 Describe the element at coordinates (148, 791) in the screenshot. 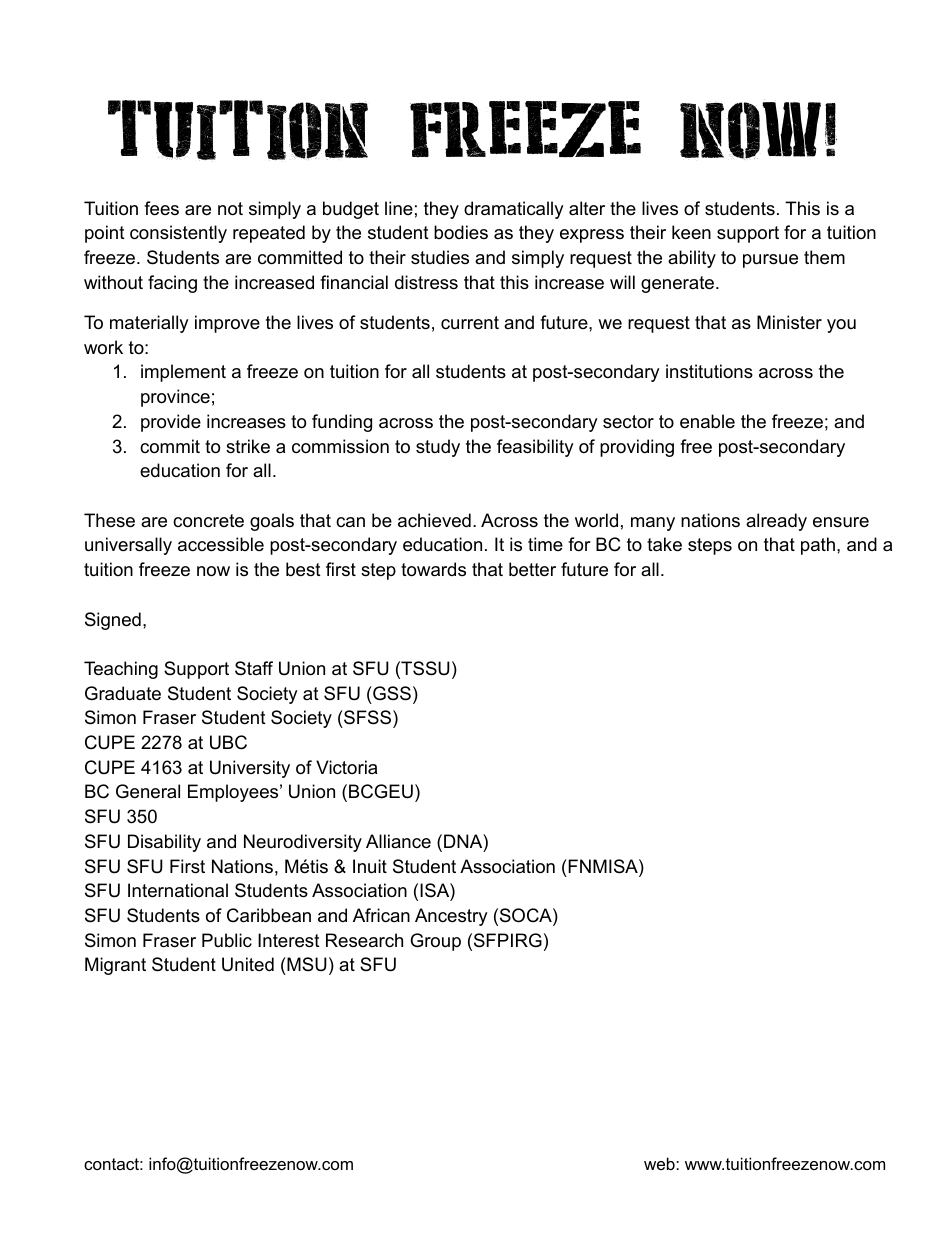

I see `General` at that location.
